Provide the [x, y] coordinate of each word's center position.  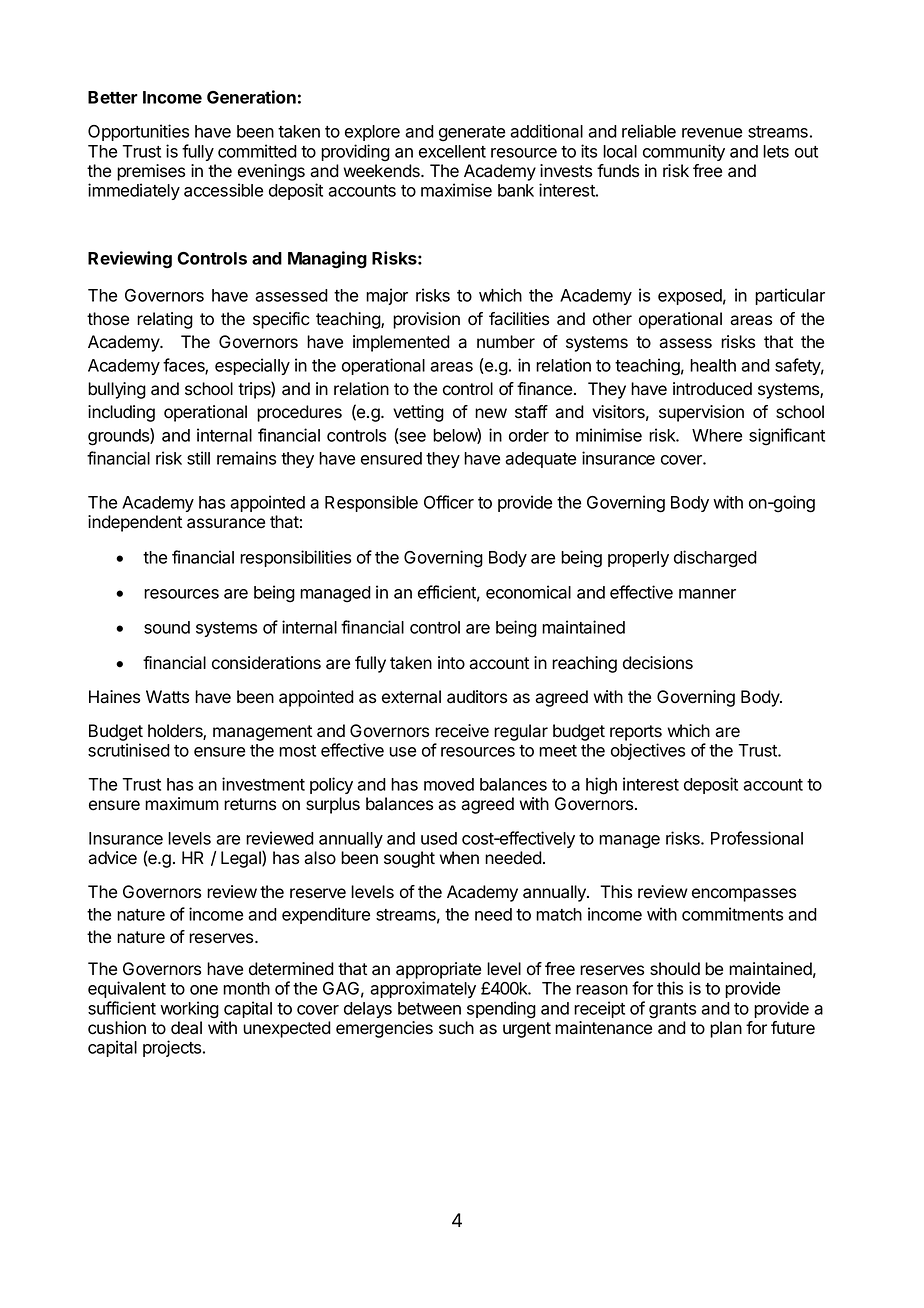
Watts [167, 697]
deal [186, 1028]
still [198, 458]
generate [472, 134]
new [491, 413]
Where [717, 435]
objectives [648, 751]
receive [462, 731]
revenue [712, 133]
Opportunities [138, 132]
